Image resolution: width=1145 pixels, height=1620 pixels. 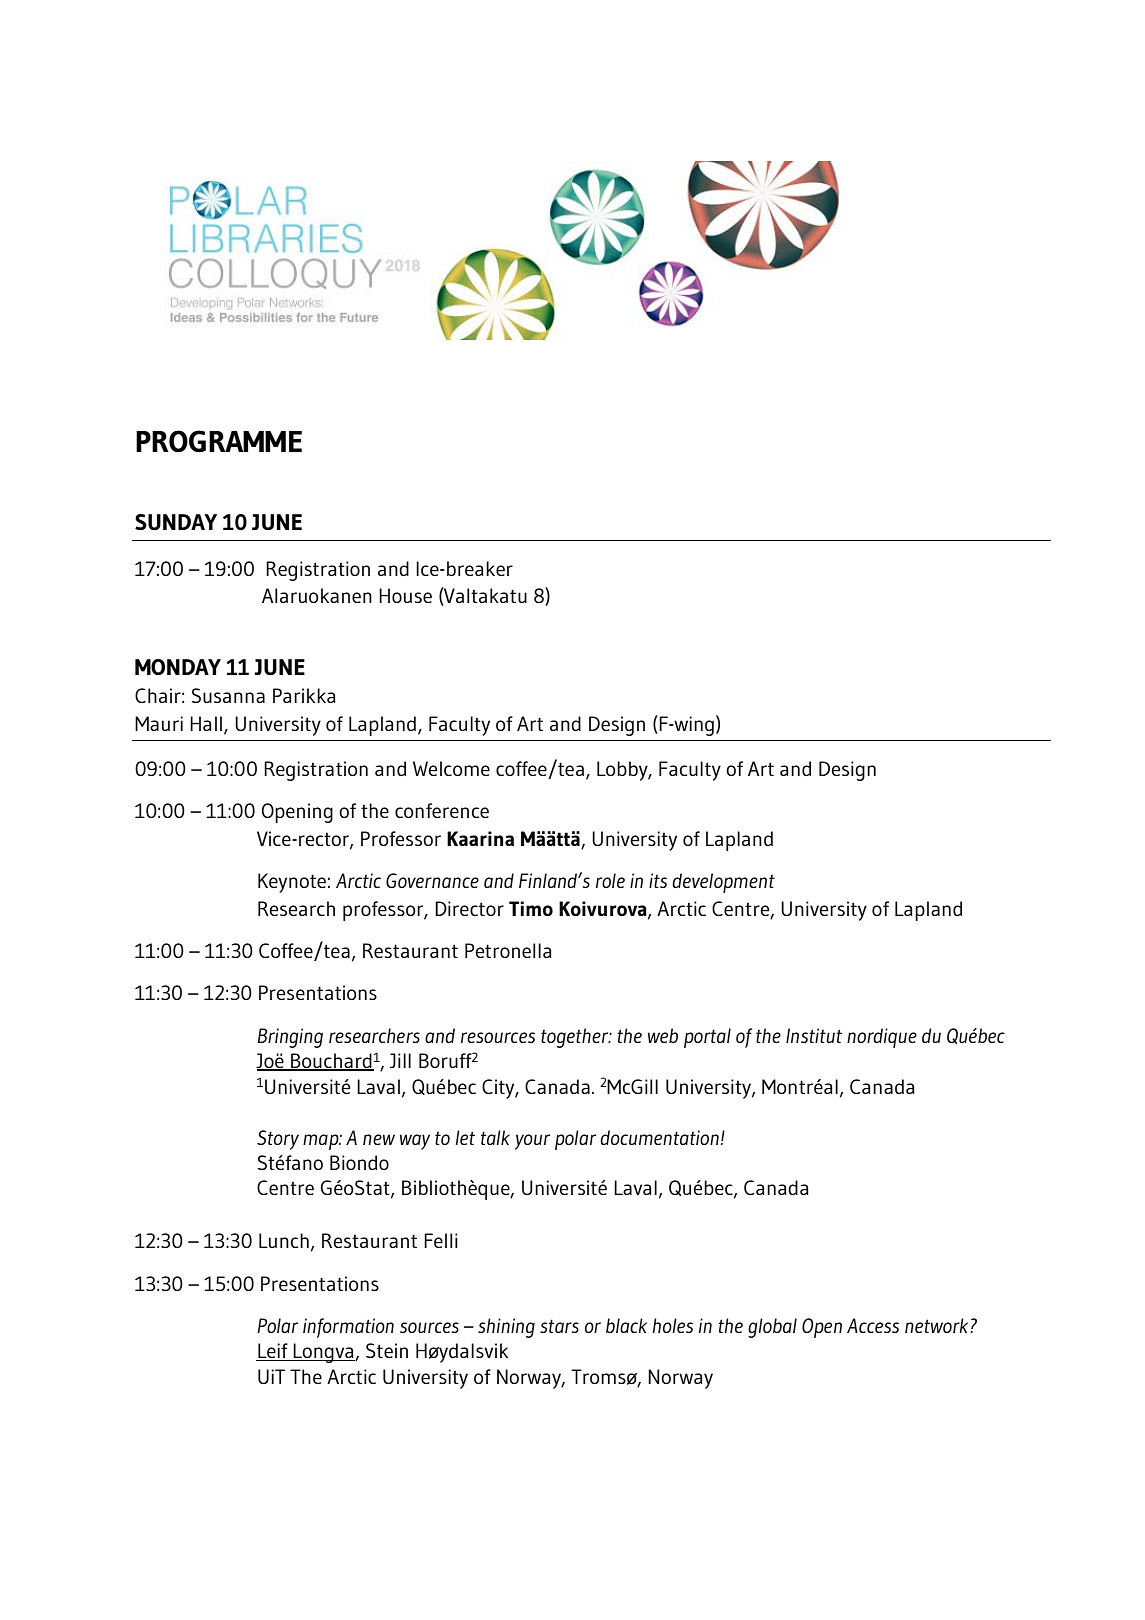 What do you see at coordinates (451, 768) in the image?
I see `Welcome` at bounding box center [451, 768].
